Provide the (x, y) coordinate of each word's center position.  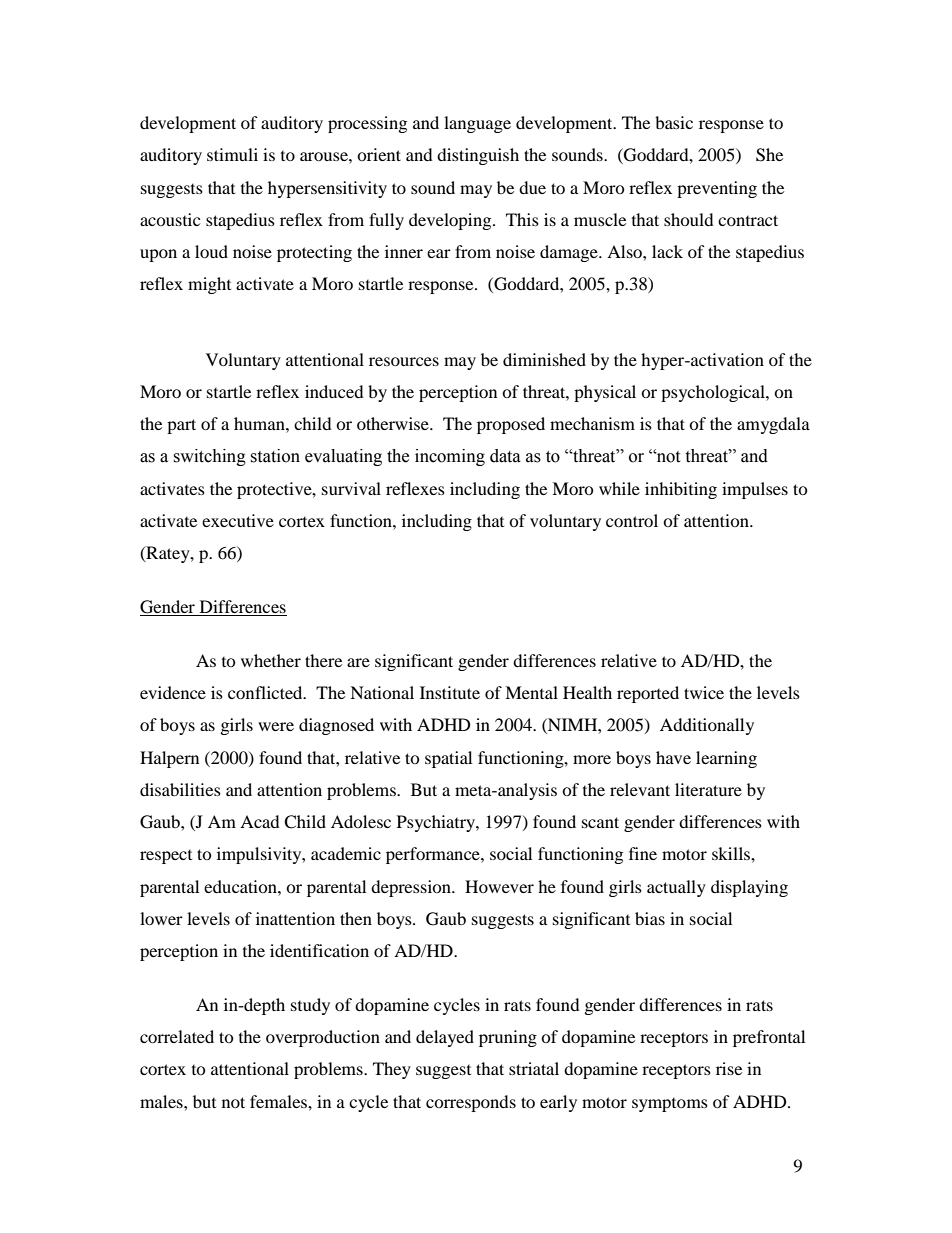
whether (271, 660)
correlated (177, 1036)
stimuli (232, 154)
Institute (450, 692)
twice (704, 692)
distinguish (478, 156)
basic (674, 122)
